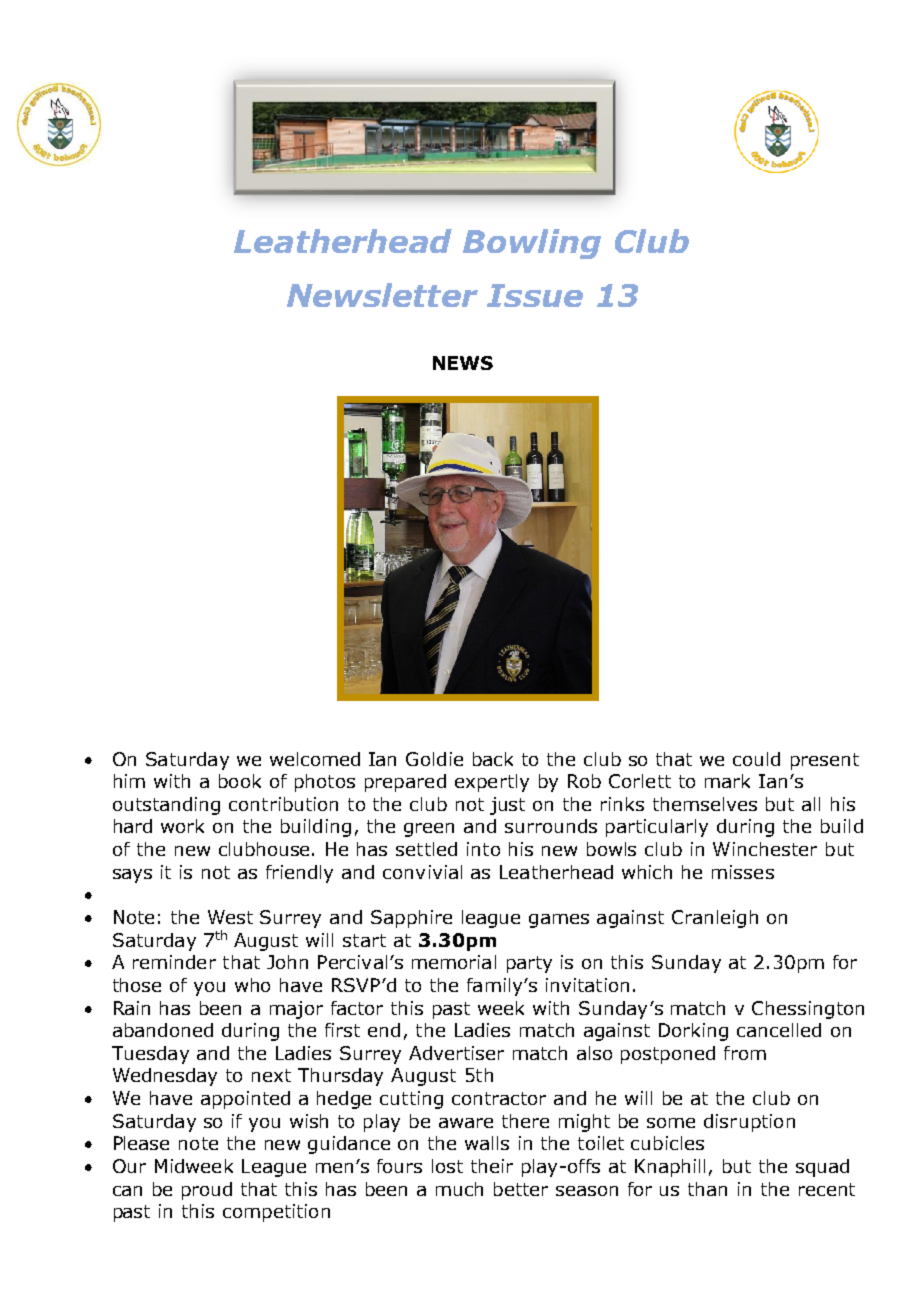  I want to click on book, so click(240, 781).
